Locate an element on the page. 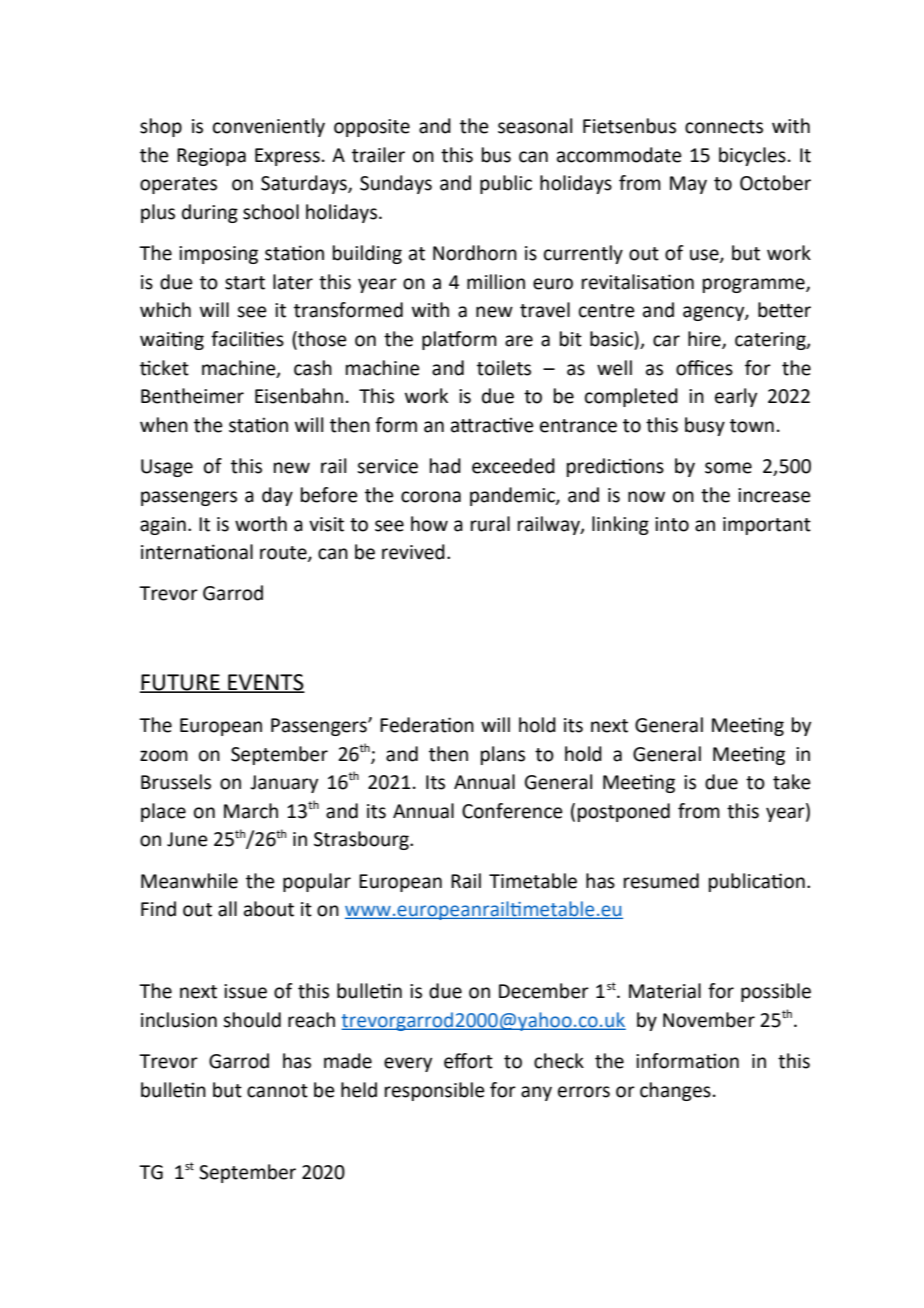 This page has width=924, height=1308. into is located at coordinates (672, 524).
